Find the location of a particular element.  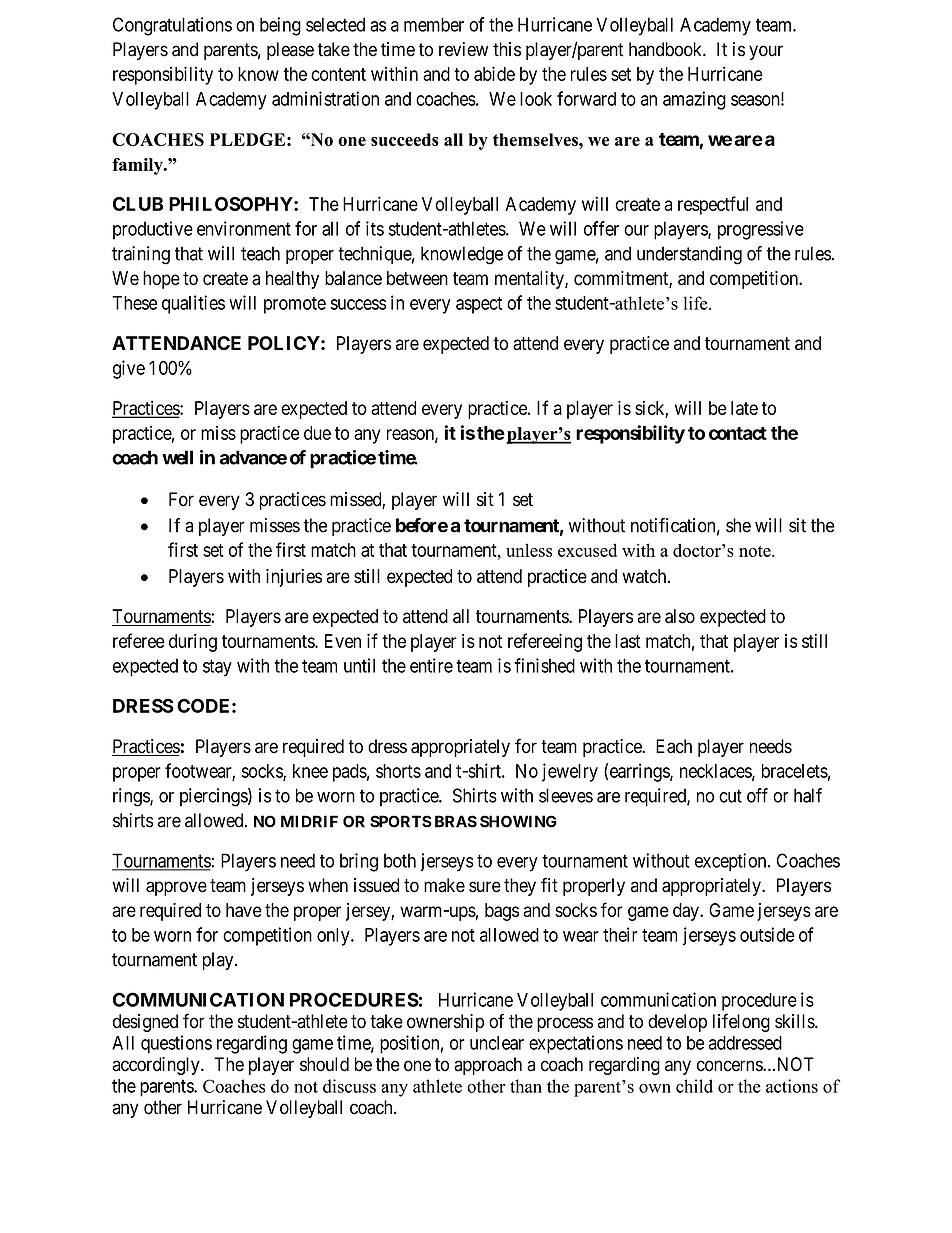

child is located at coordinates (694, 1086).
